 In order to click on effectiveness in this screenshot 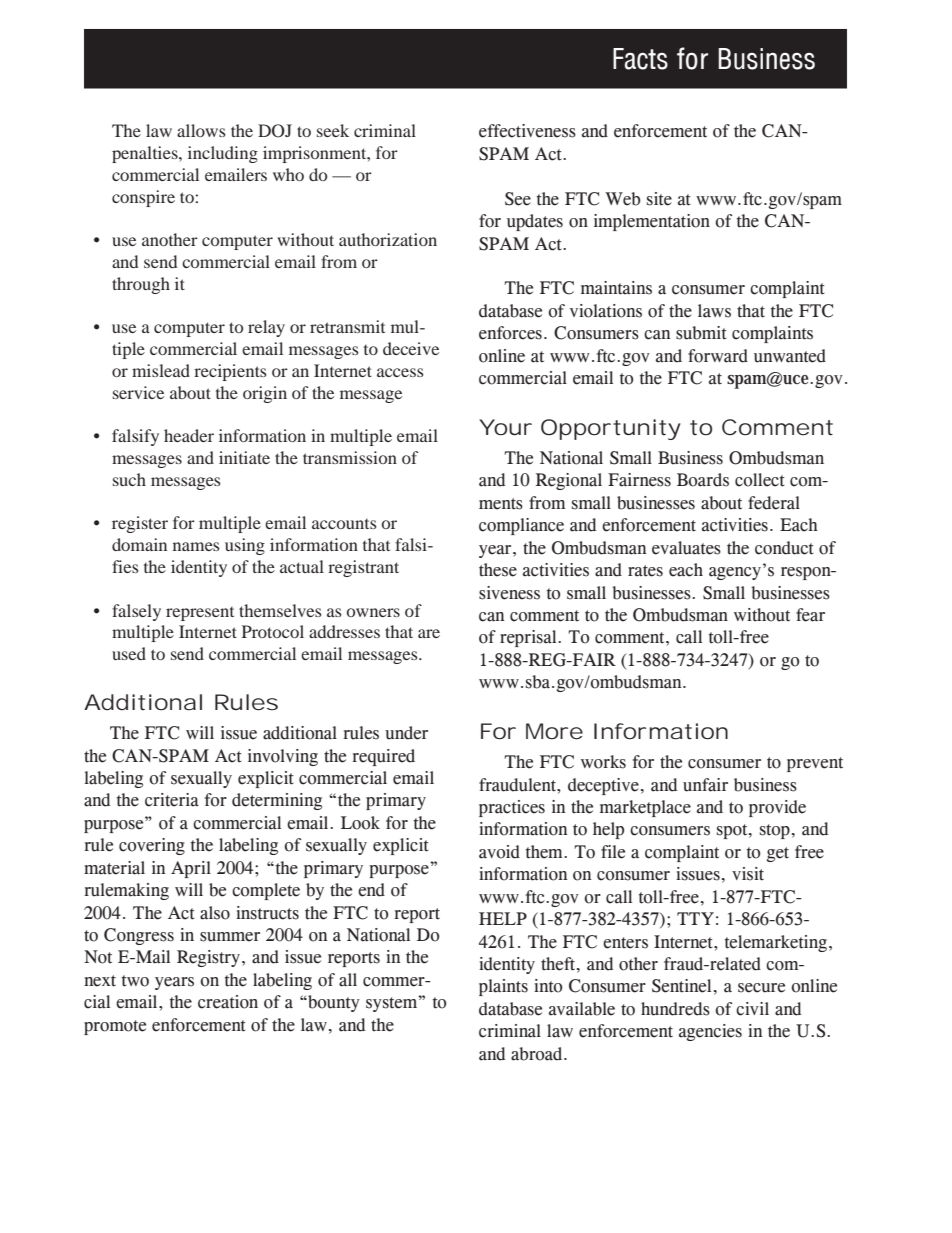, I will do `click(527, 131)`.
